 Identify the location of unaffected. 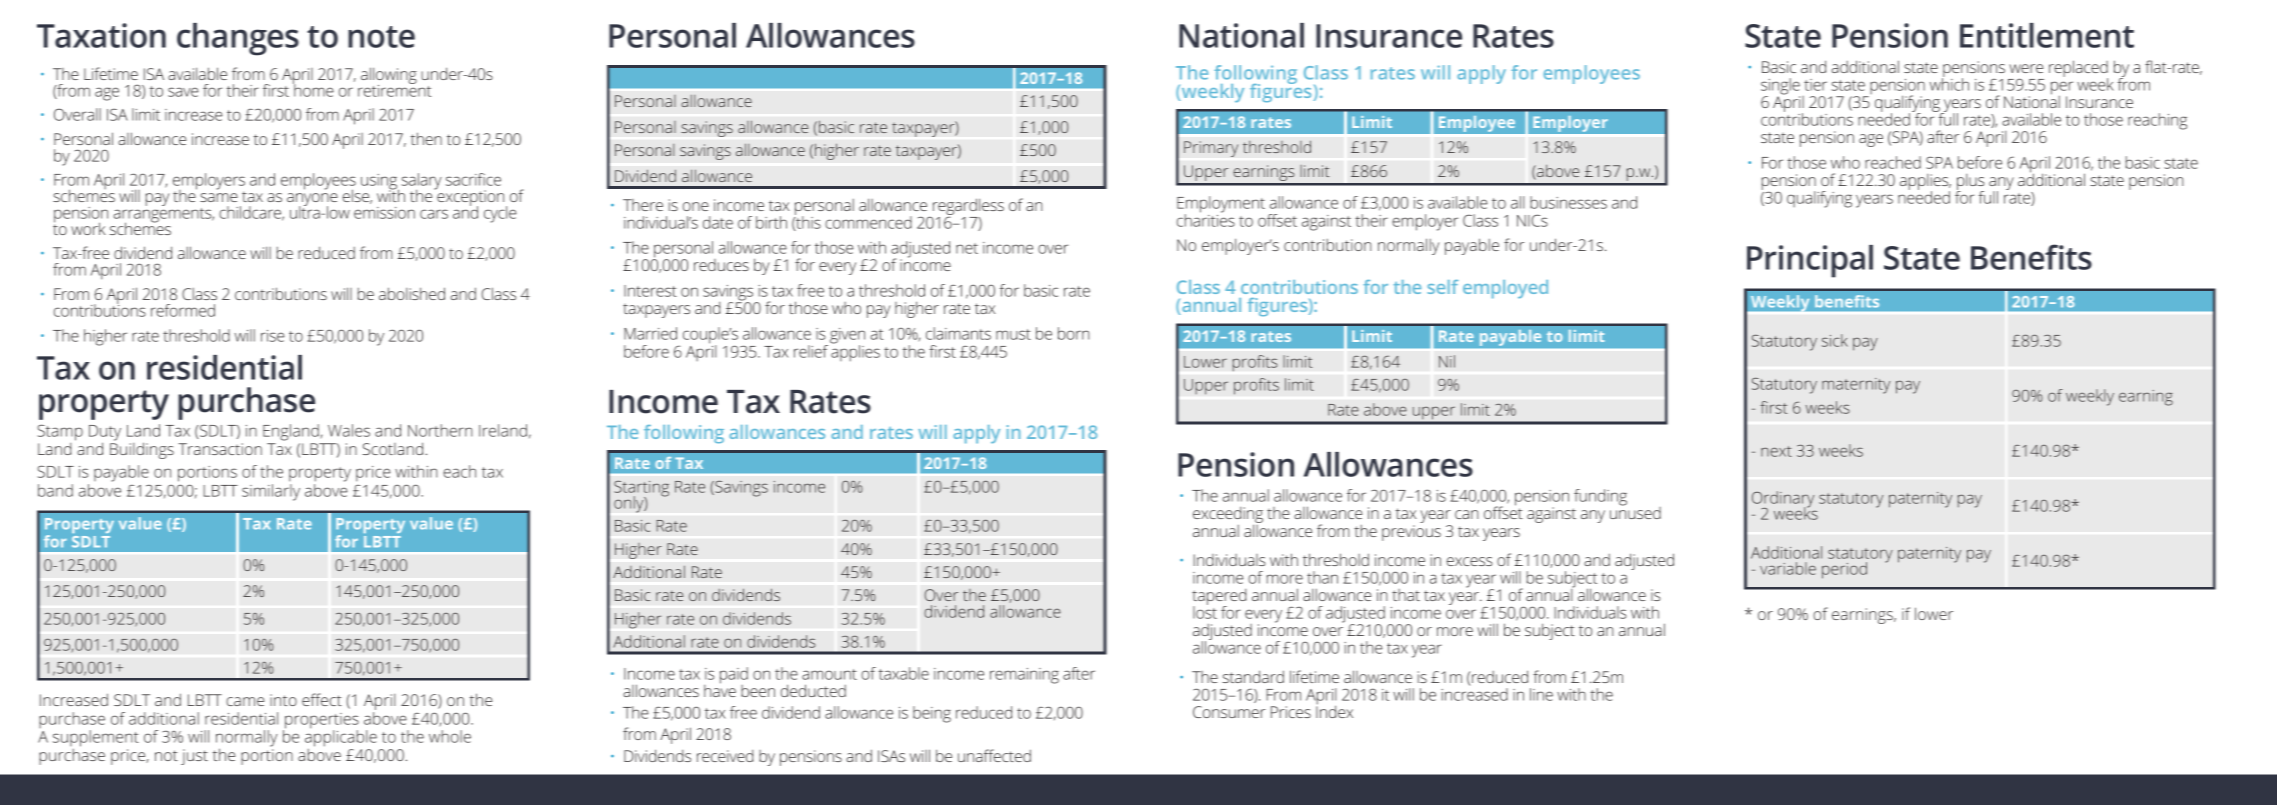
(994, 755).
